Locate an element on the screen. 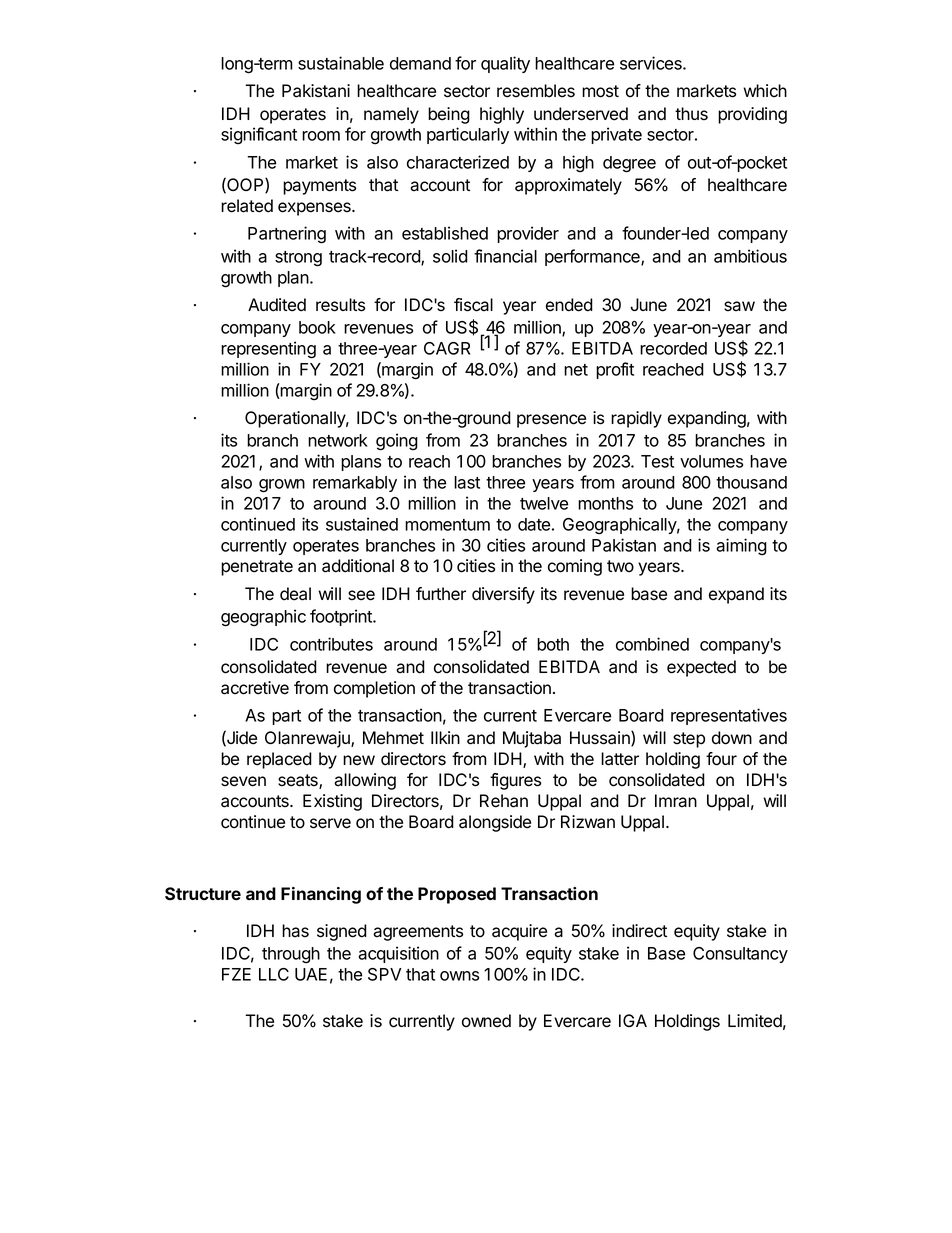  LLC is located at coordinates (274, 974).
